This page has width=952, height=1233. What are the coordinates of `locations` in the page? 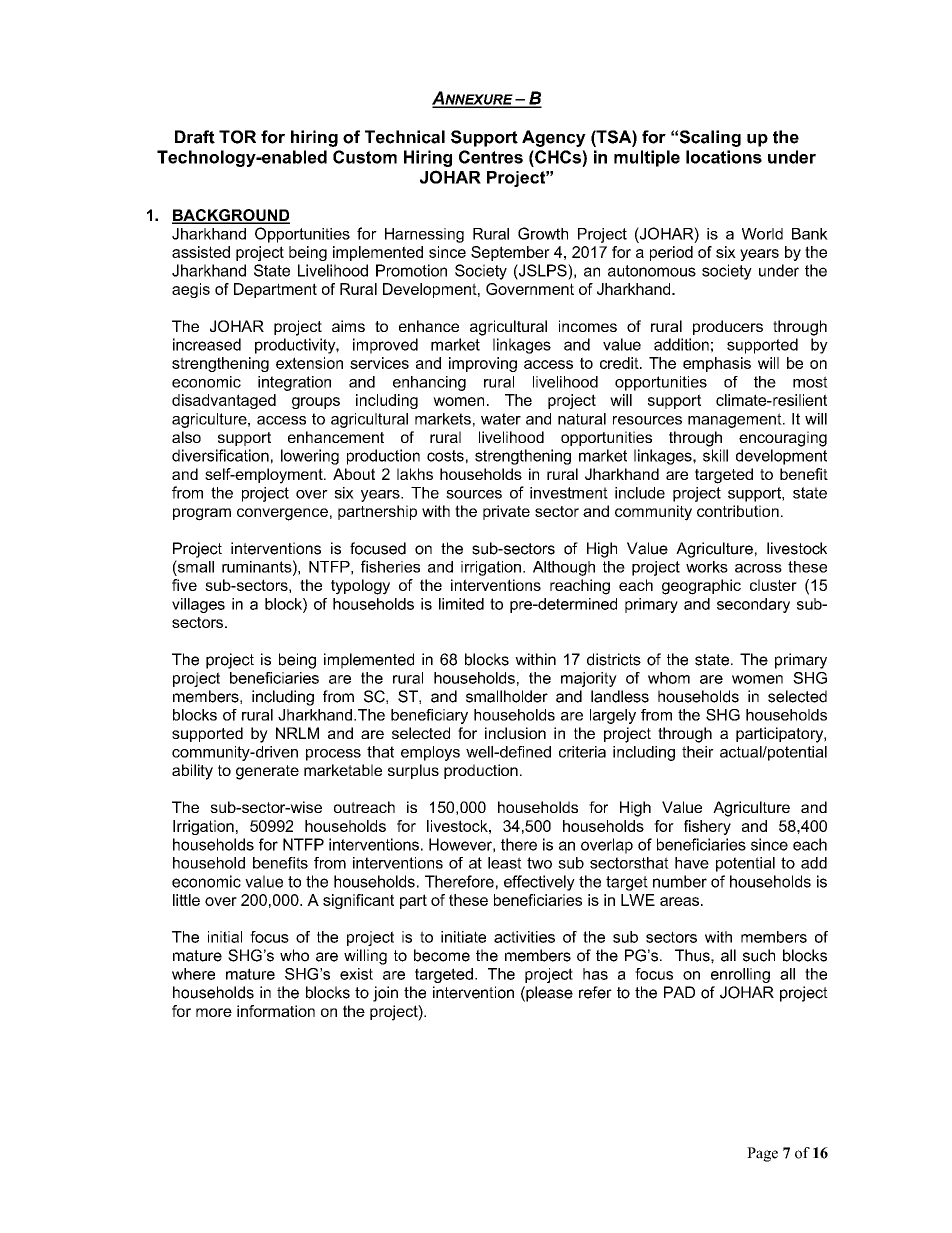 It's located at (724, 157).
